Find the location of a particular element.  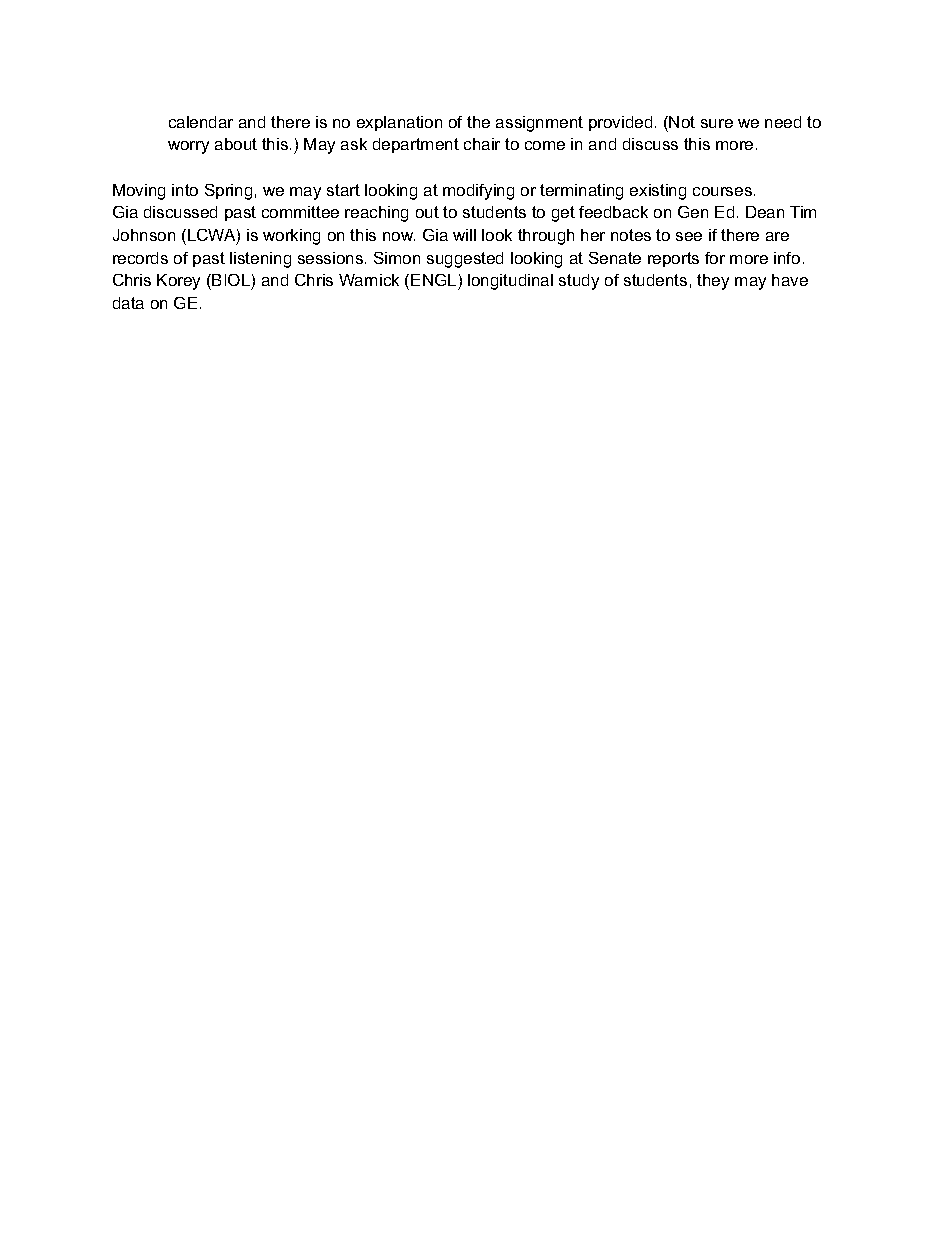

Gen is located at coordinates (693, 212).
